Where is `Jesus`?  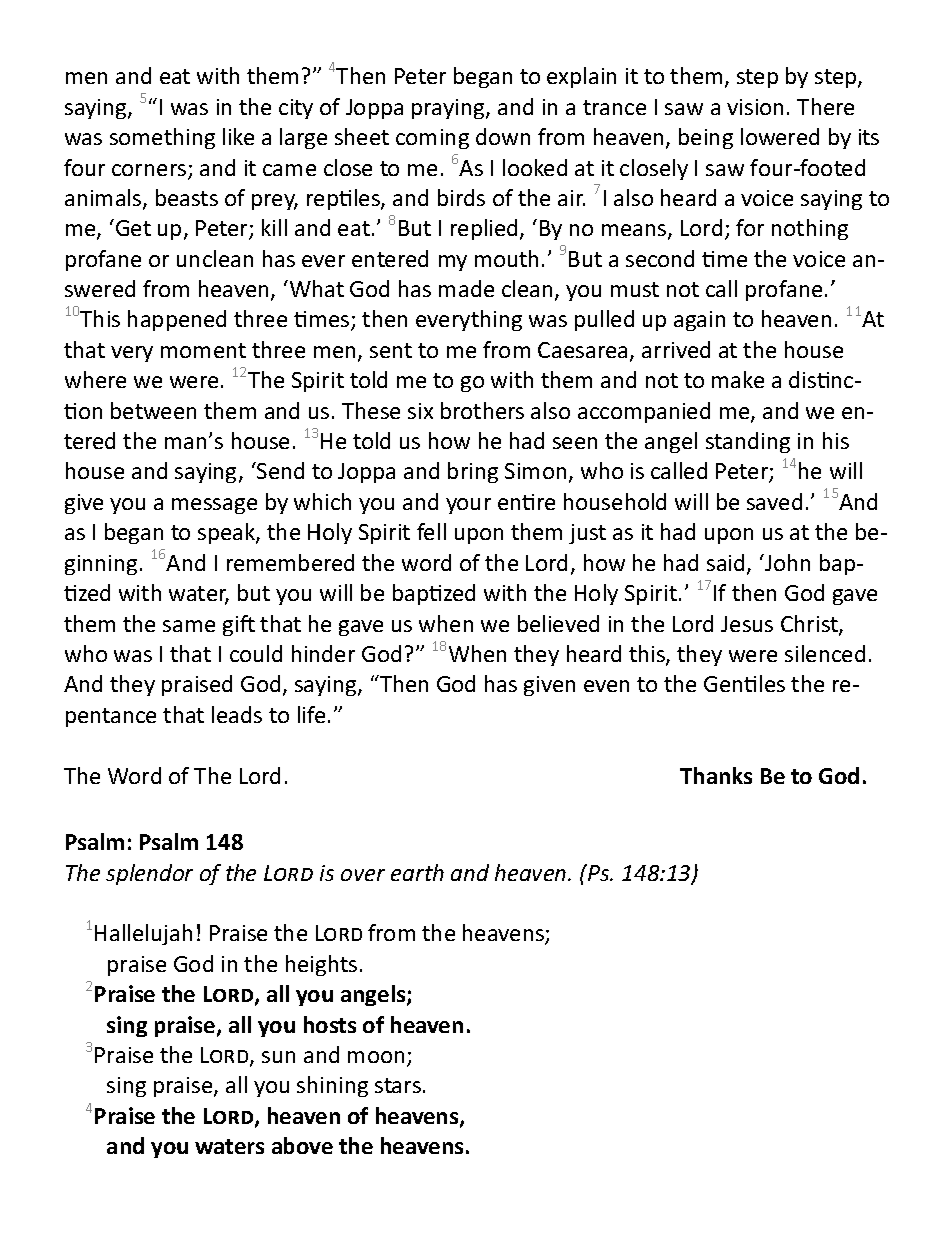 Jesus is located at coordinates (747, 624).
